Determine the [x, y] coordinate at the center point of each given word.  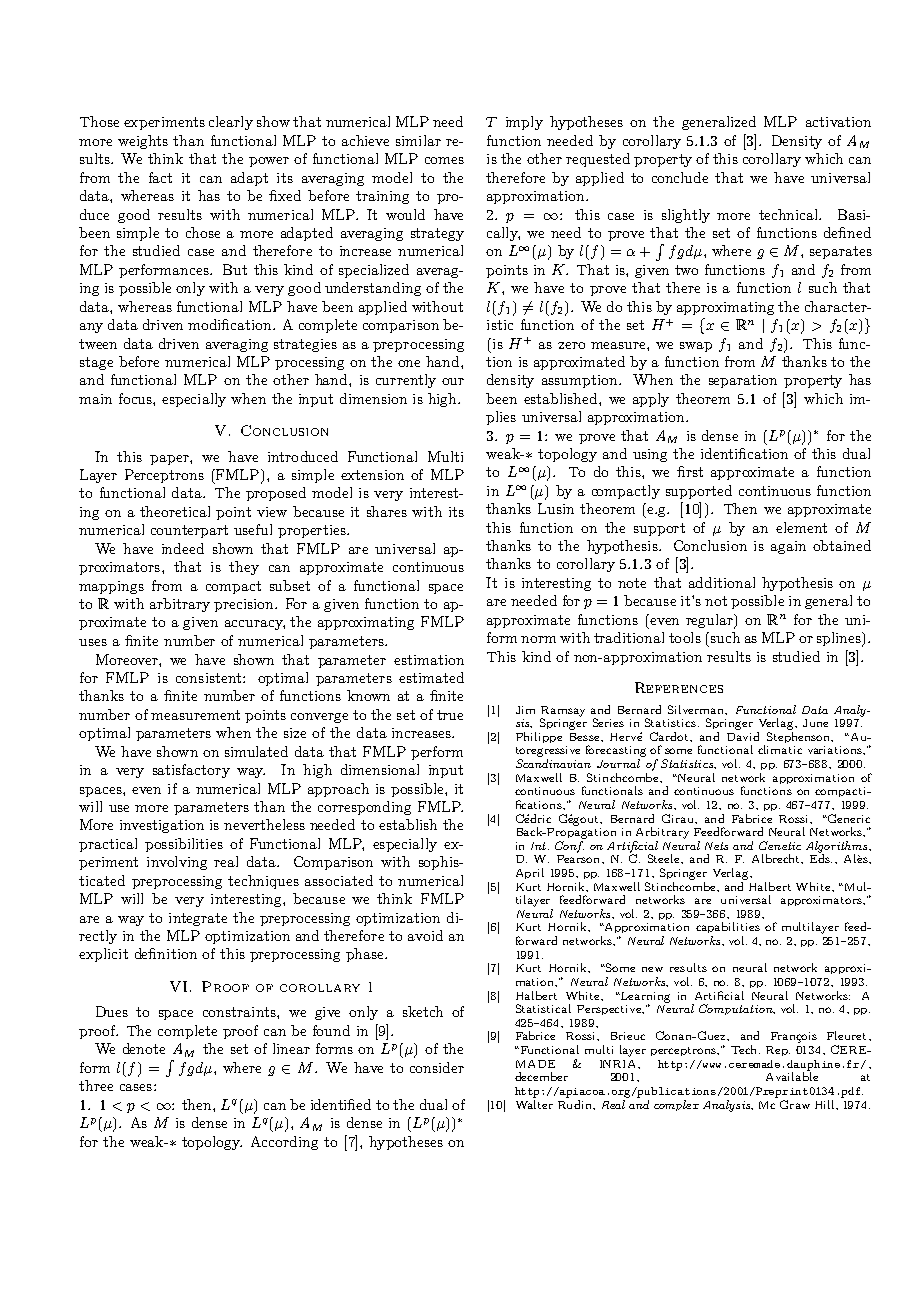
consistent [210, 678]
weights [143, 142]
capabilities [728, 927]
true [450, 715]
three [96, 1085]
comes [444, 160]
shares [387, 511]
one [409, 363]
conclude [680, 177]
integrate [198, 919]
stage [96, 363]
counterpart [189, 531]
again [788, 547]
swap [696, 347]
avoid [425, 935]
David [743, 736]
